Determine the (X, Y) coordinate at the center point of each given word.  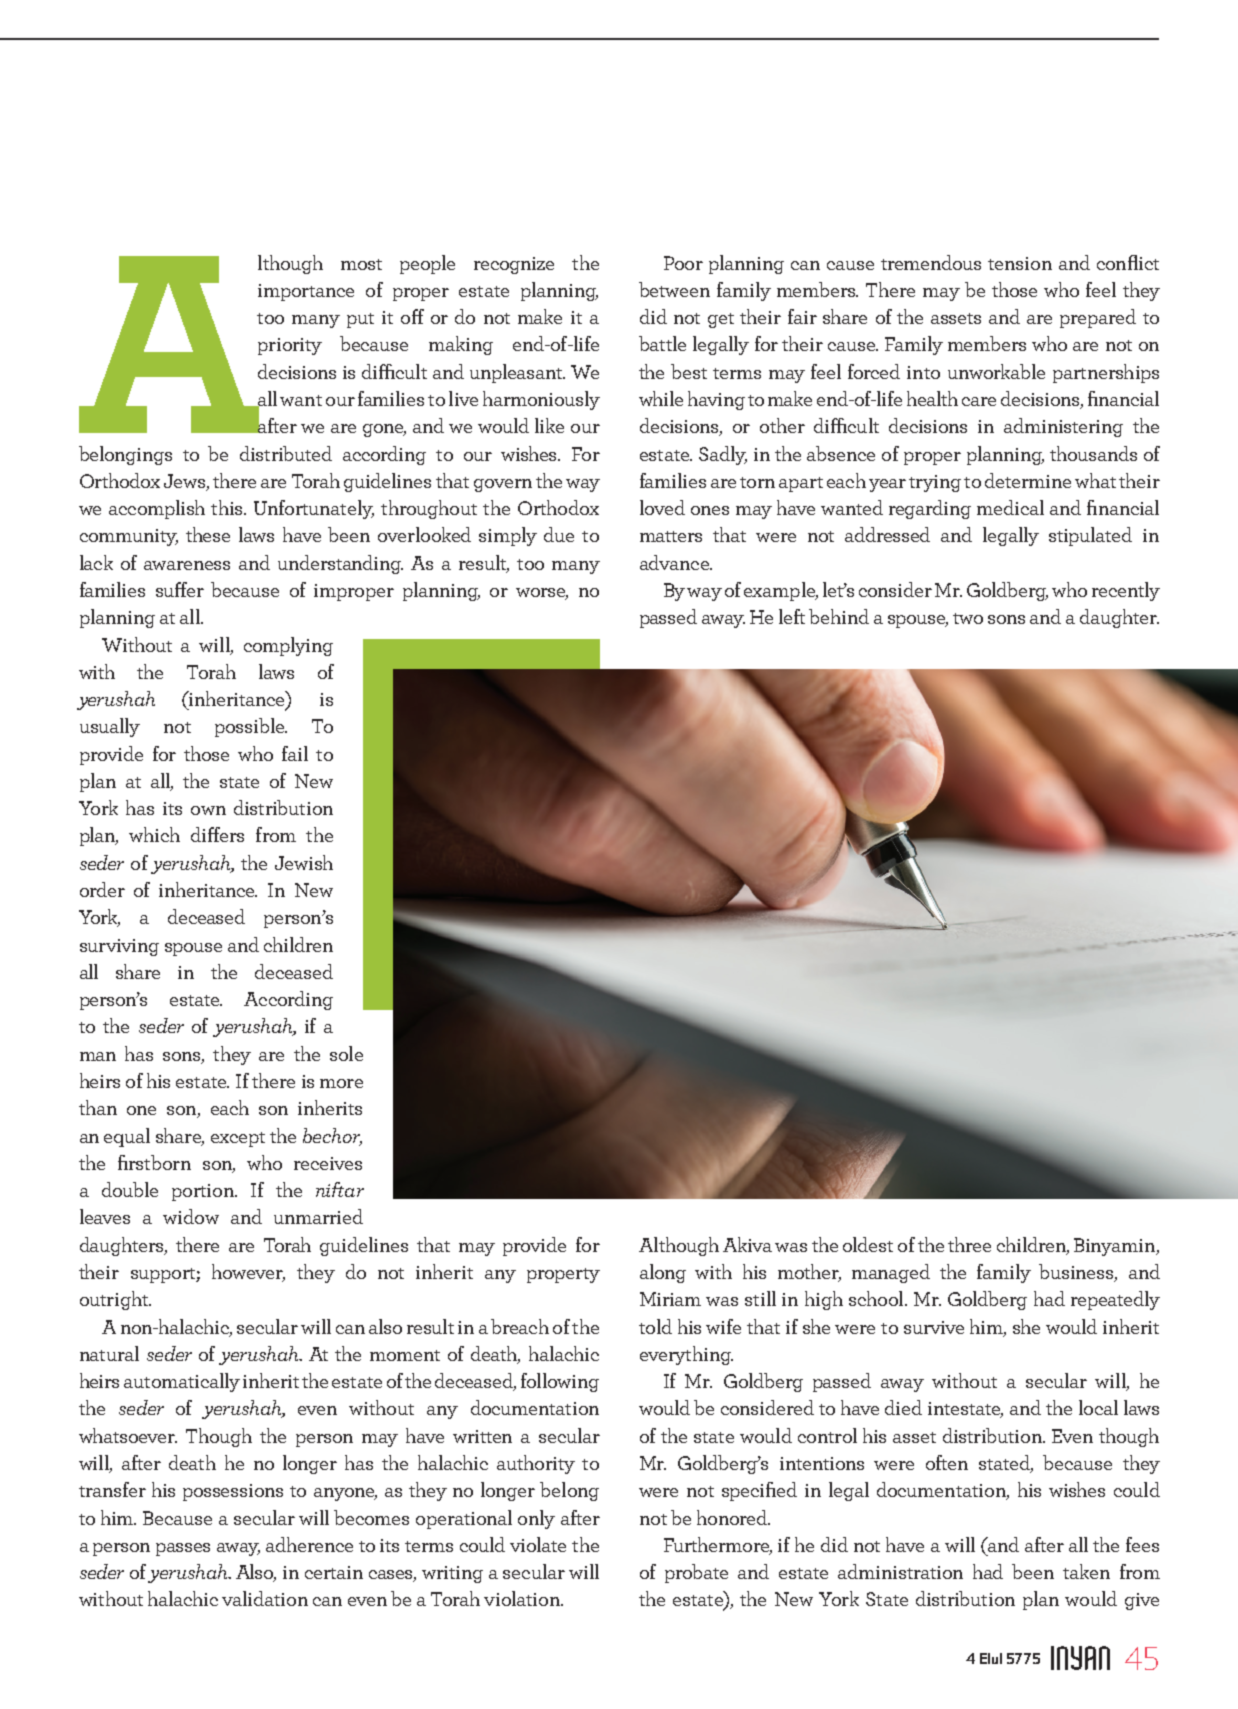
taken (1086, 1571)
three (969, 1244)
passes (183, 1549)
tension (1020, 263)
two (968, 618)
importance (306, 292)
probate (696, 1573)
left (792, 616)
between (674, 289)
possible (251, 727)
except (238, 1139)
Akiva (747, 1244)
